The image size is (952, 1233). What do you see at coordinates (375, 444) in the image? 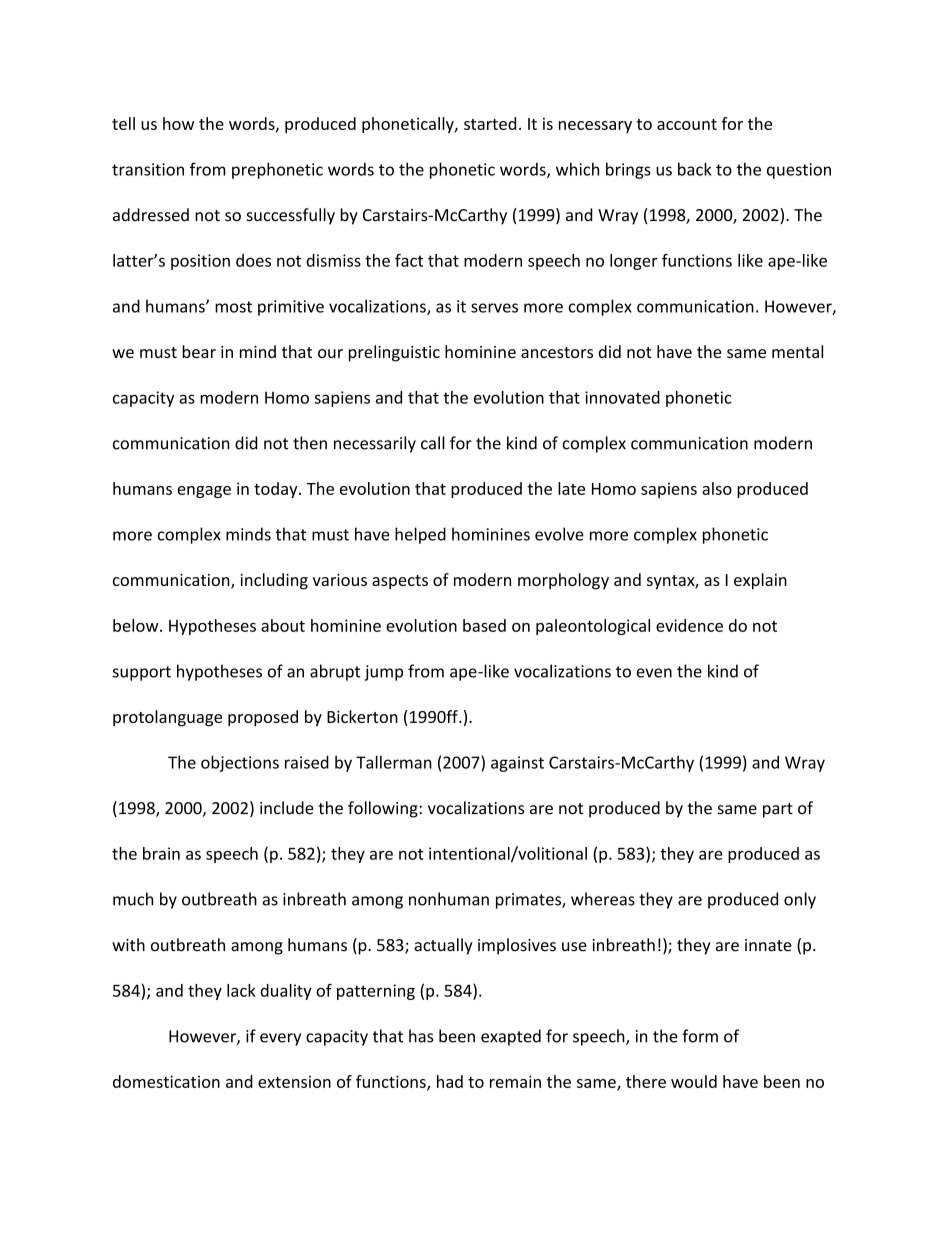
I see `necessarily` at bounding box center [375, 444].
